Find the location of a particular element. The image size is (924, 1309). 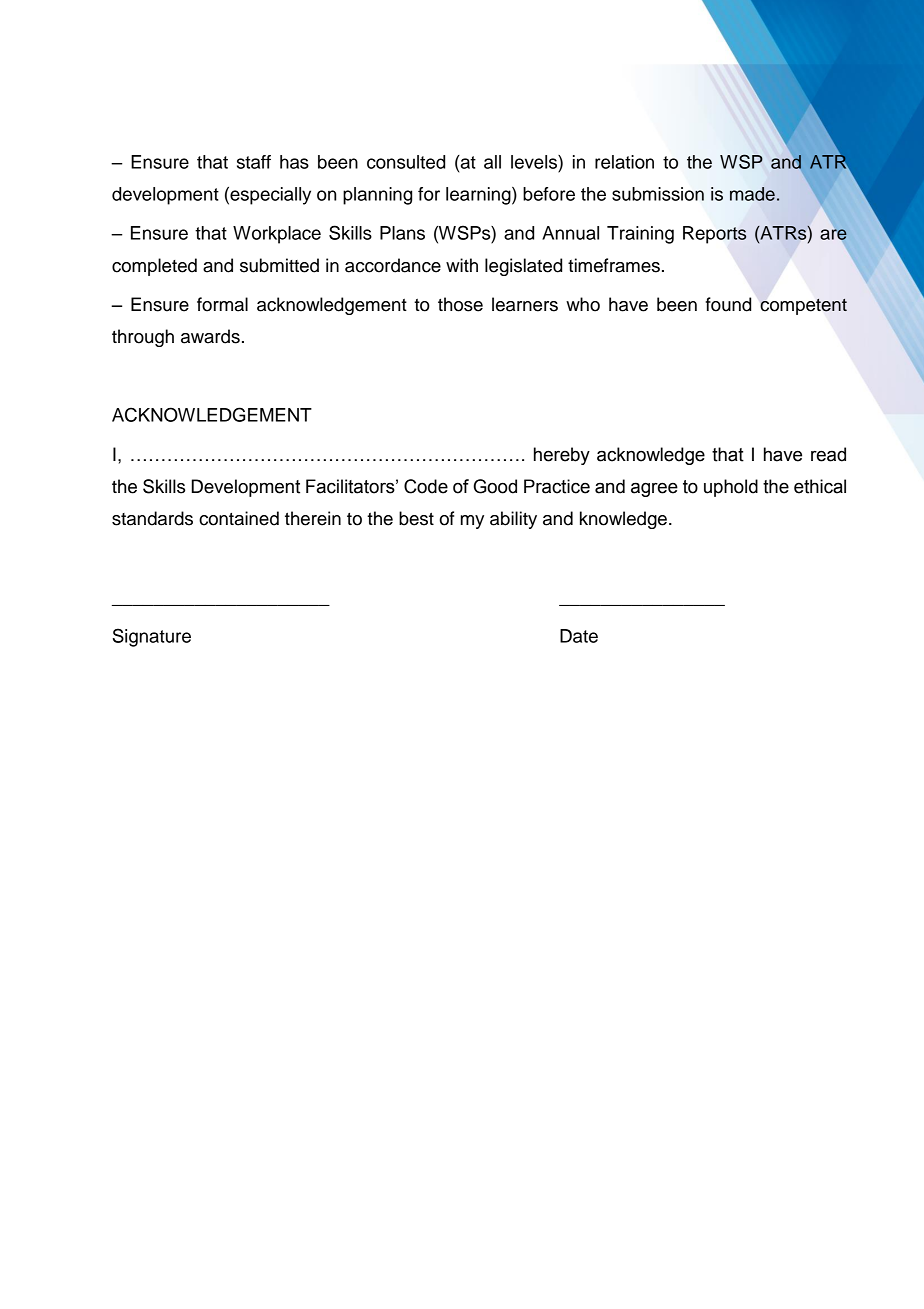

found is located at coordinates (728, 304).
